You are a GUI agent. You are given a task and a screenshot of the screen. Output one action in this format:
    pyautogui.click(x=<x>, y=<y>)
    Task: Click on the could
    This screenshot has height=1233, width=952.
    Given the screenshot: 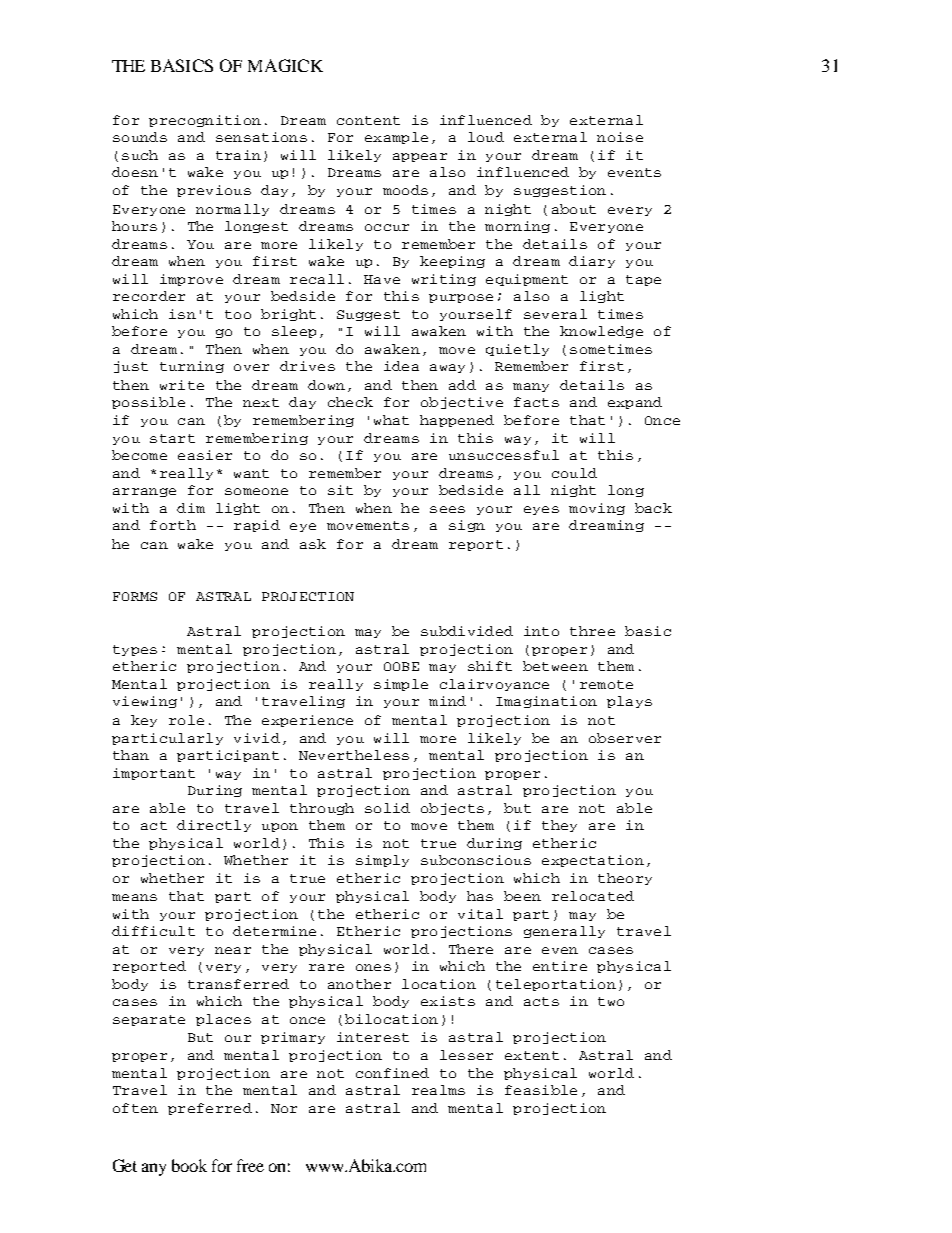 What is the action you would take?
    pyautogui.click(x=574, y=473)
